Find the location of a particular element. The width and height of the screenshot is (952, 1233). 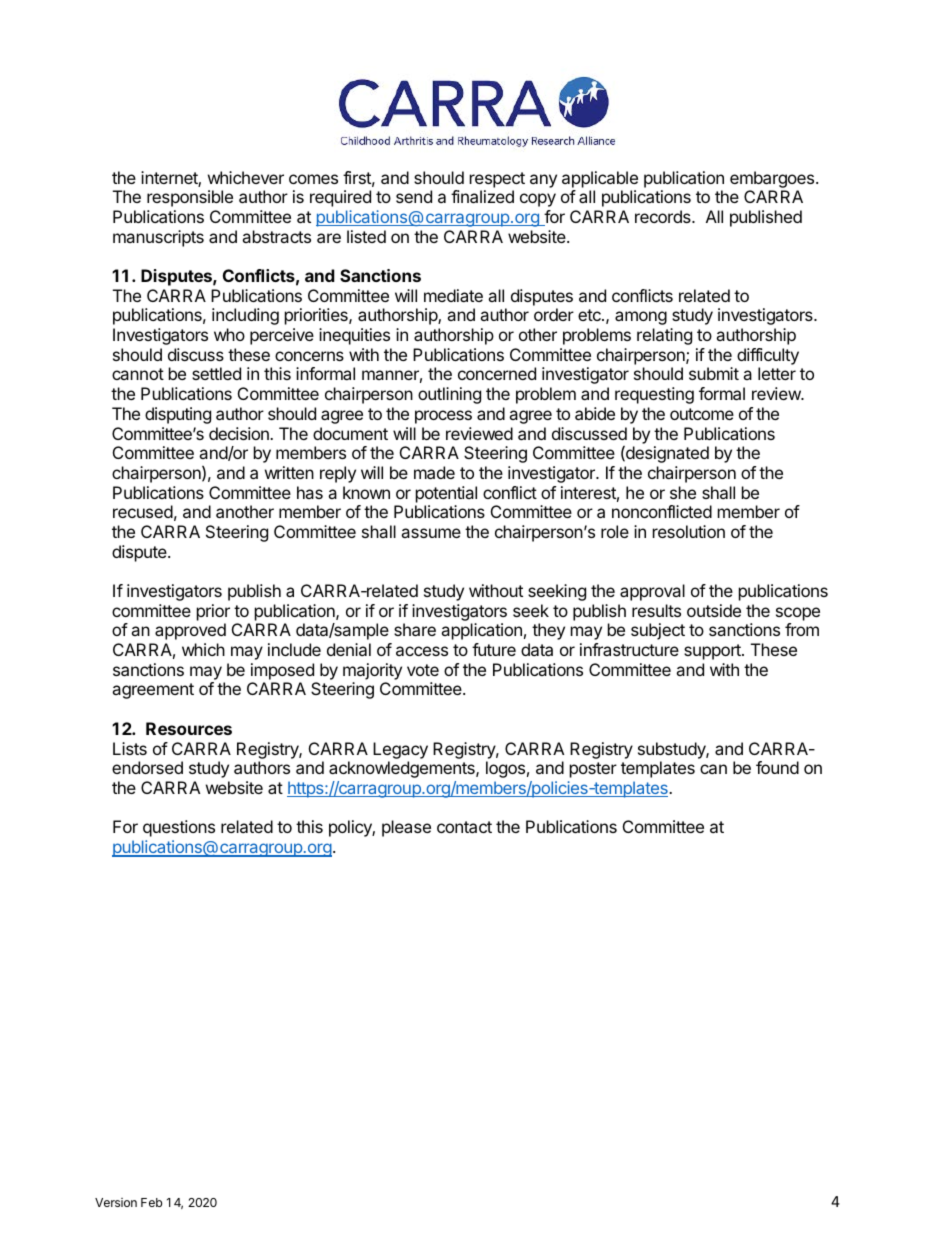

approved is located at coordinates (190, 631).
